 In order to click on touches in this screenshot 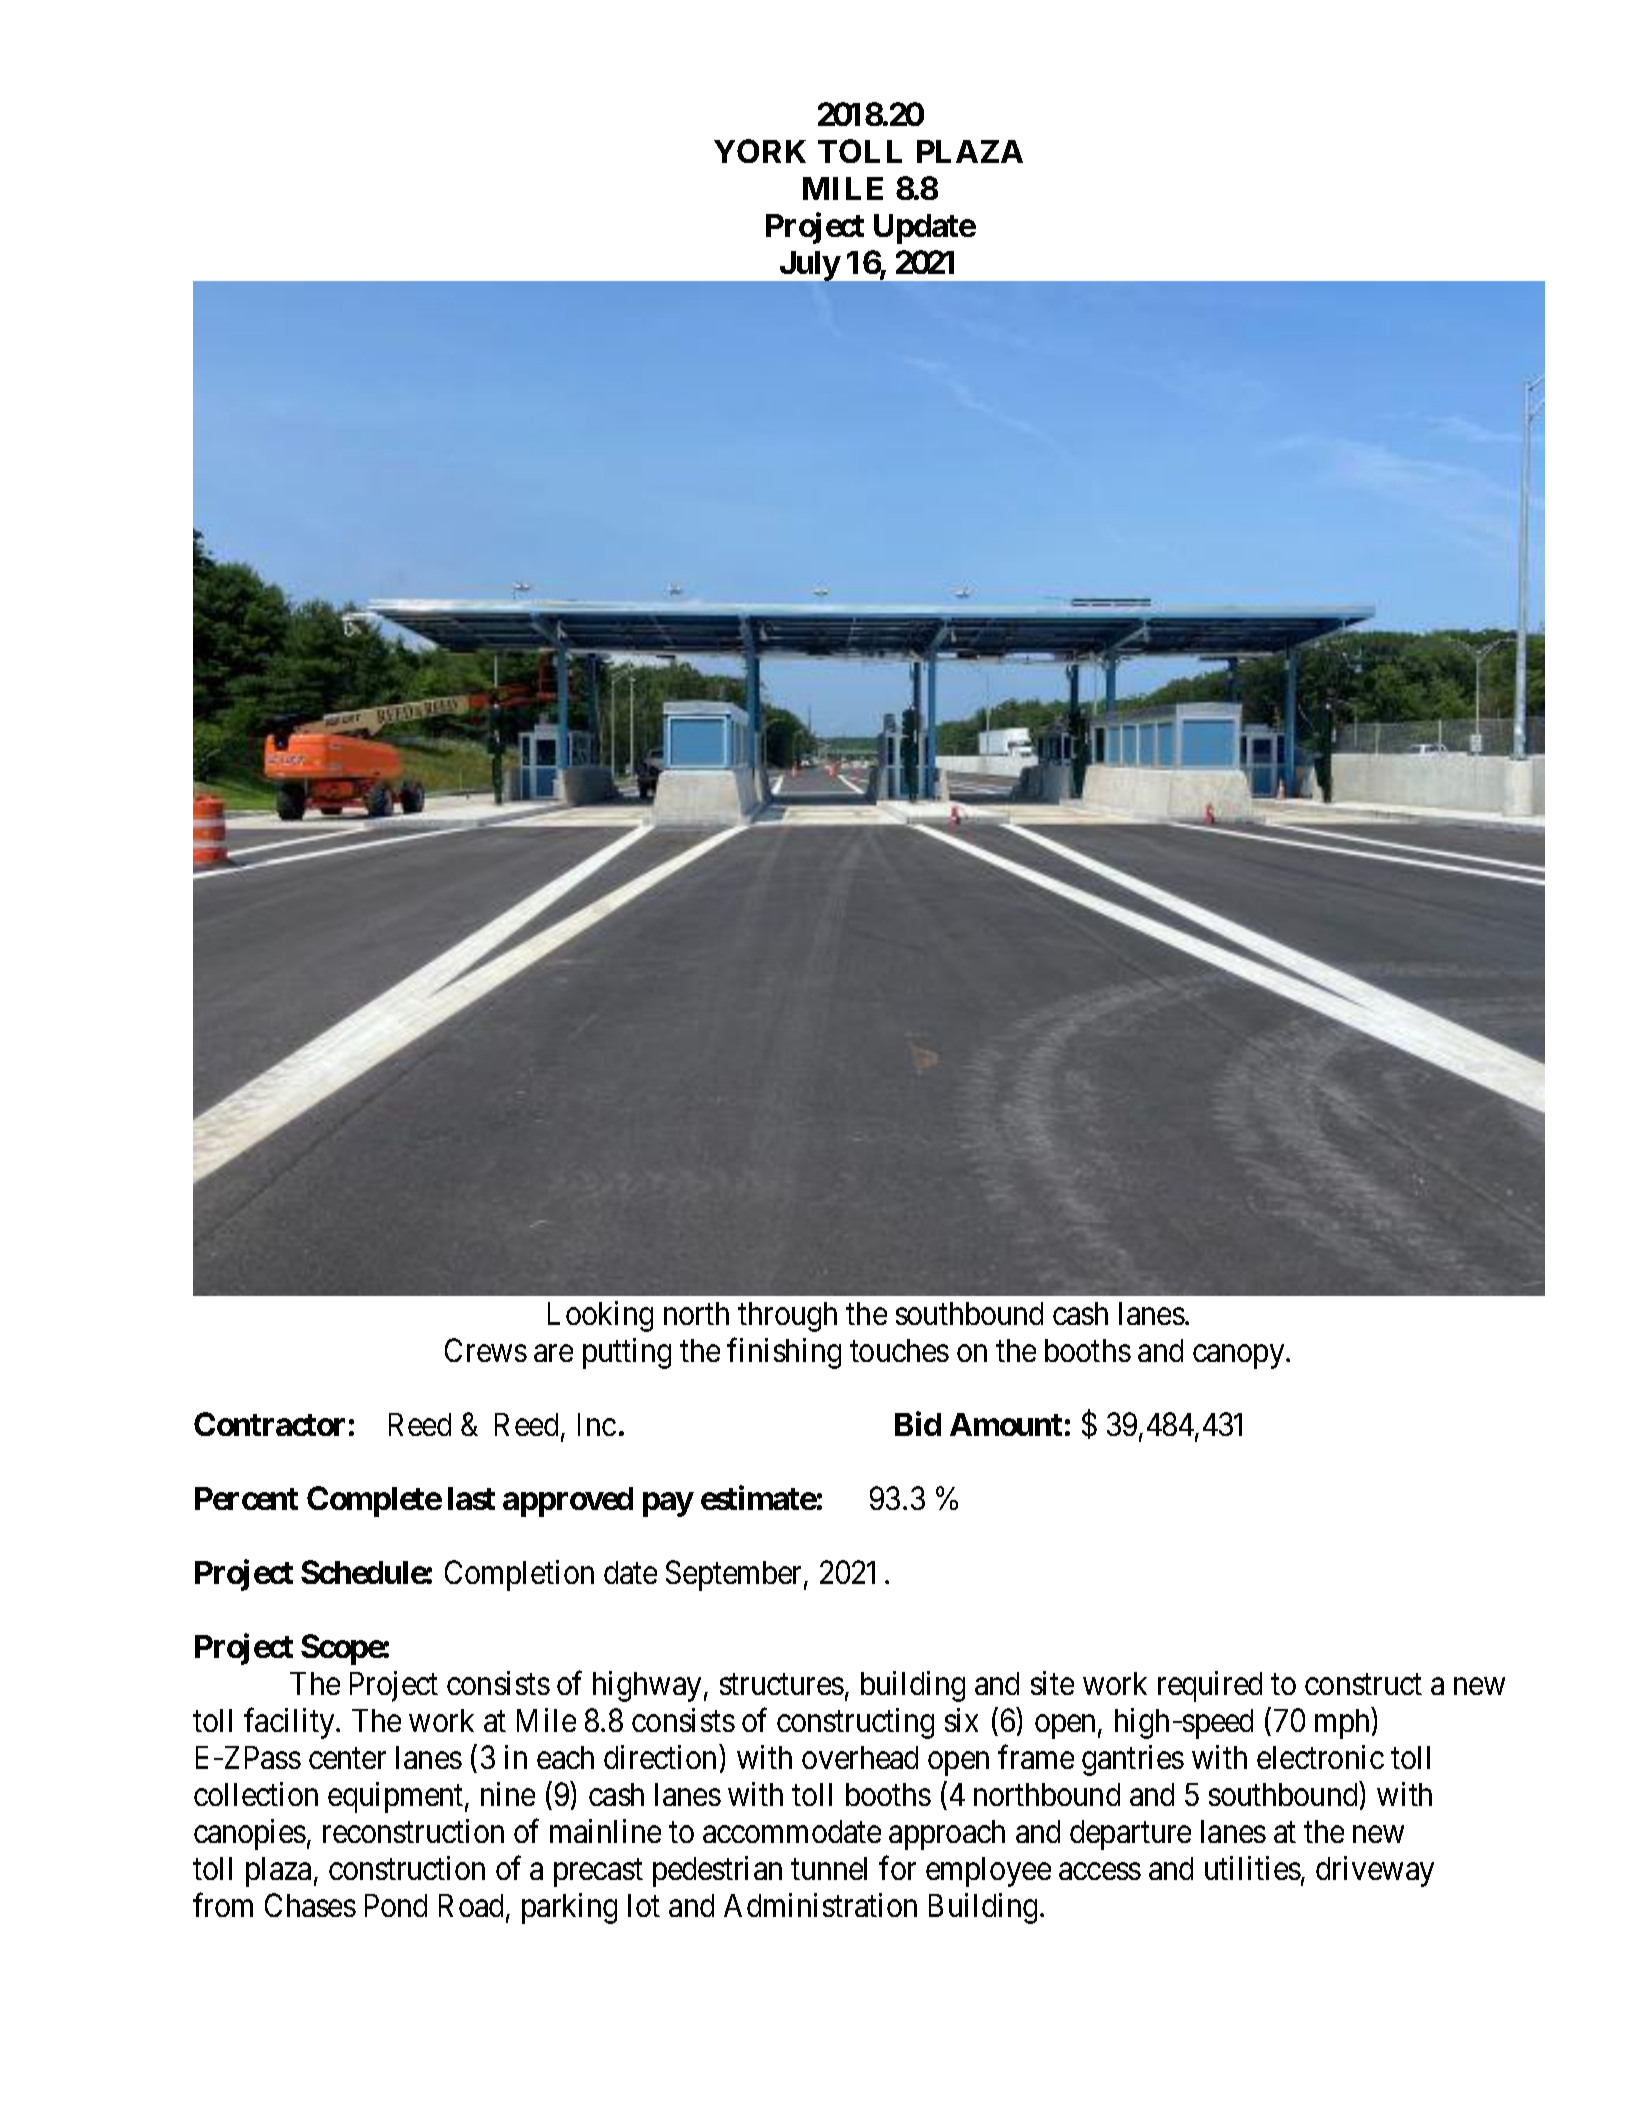, I will do `click(899, 1350)`.
